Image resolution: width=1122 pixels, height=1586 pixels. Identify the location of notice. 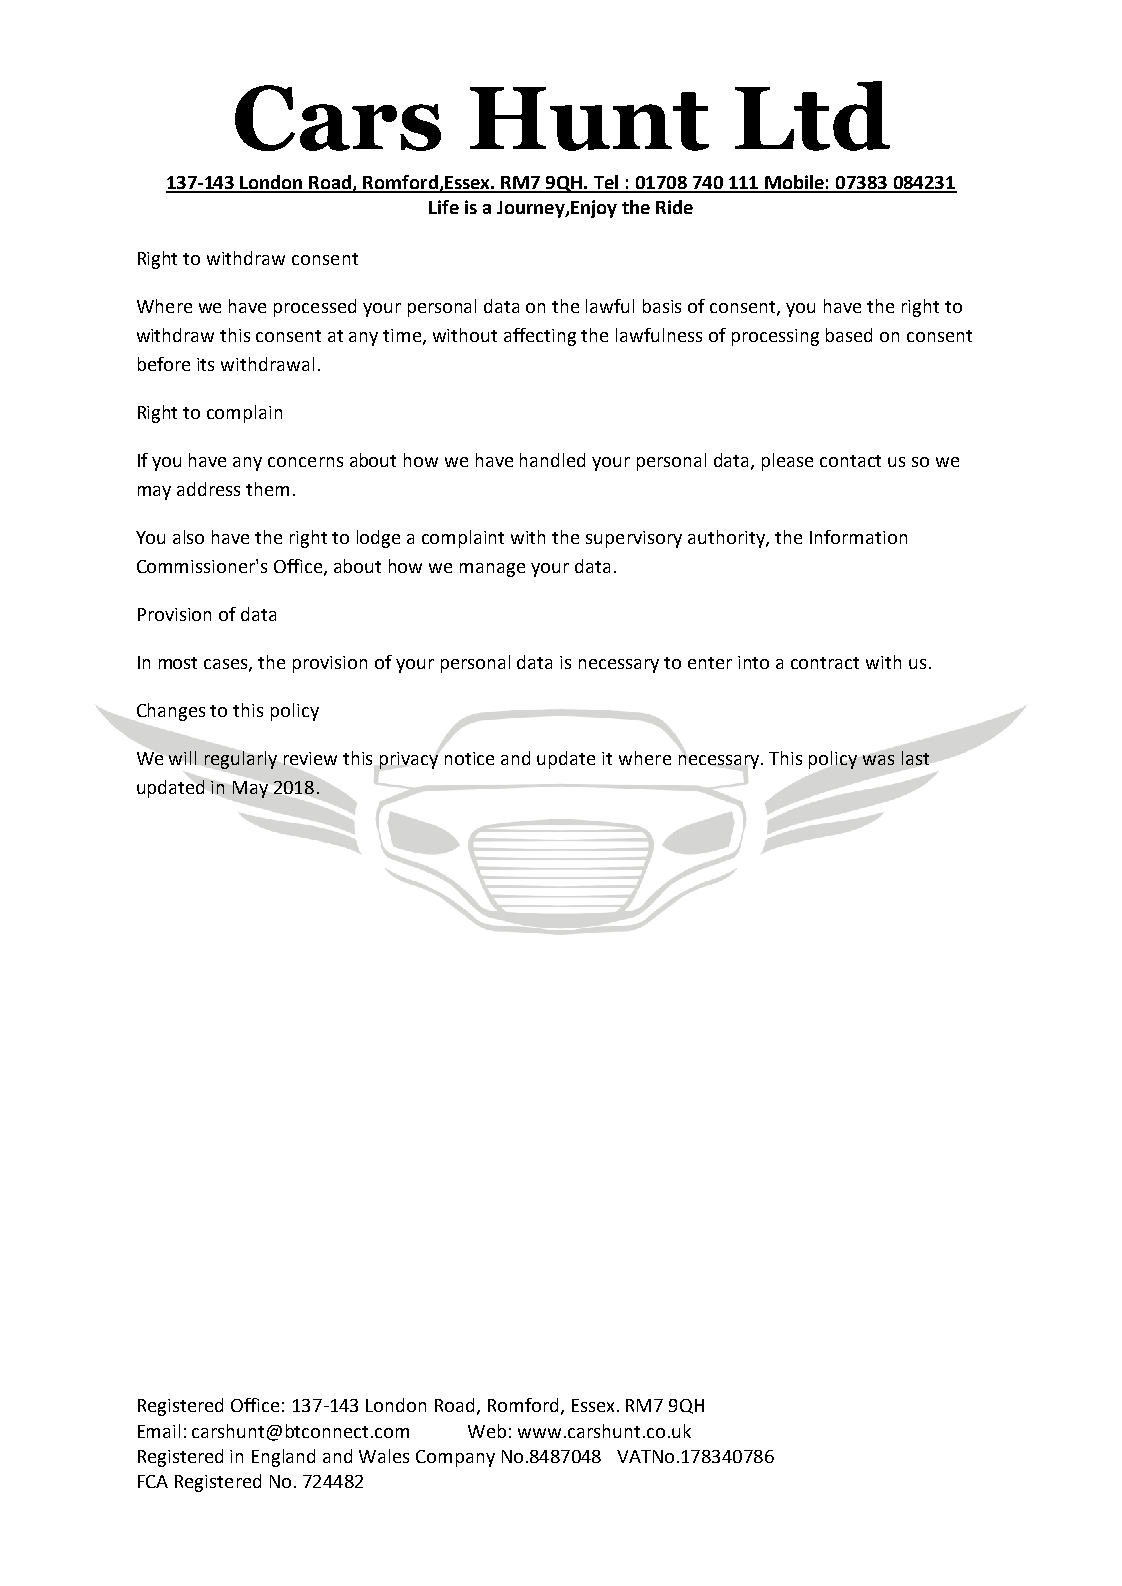
(469, 758).
